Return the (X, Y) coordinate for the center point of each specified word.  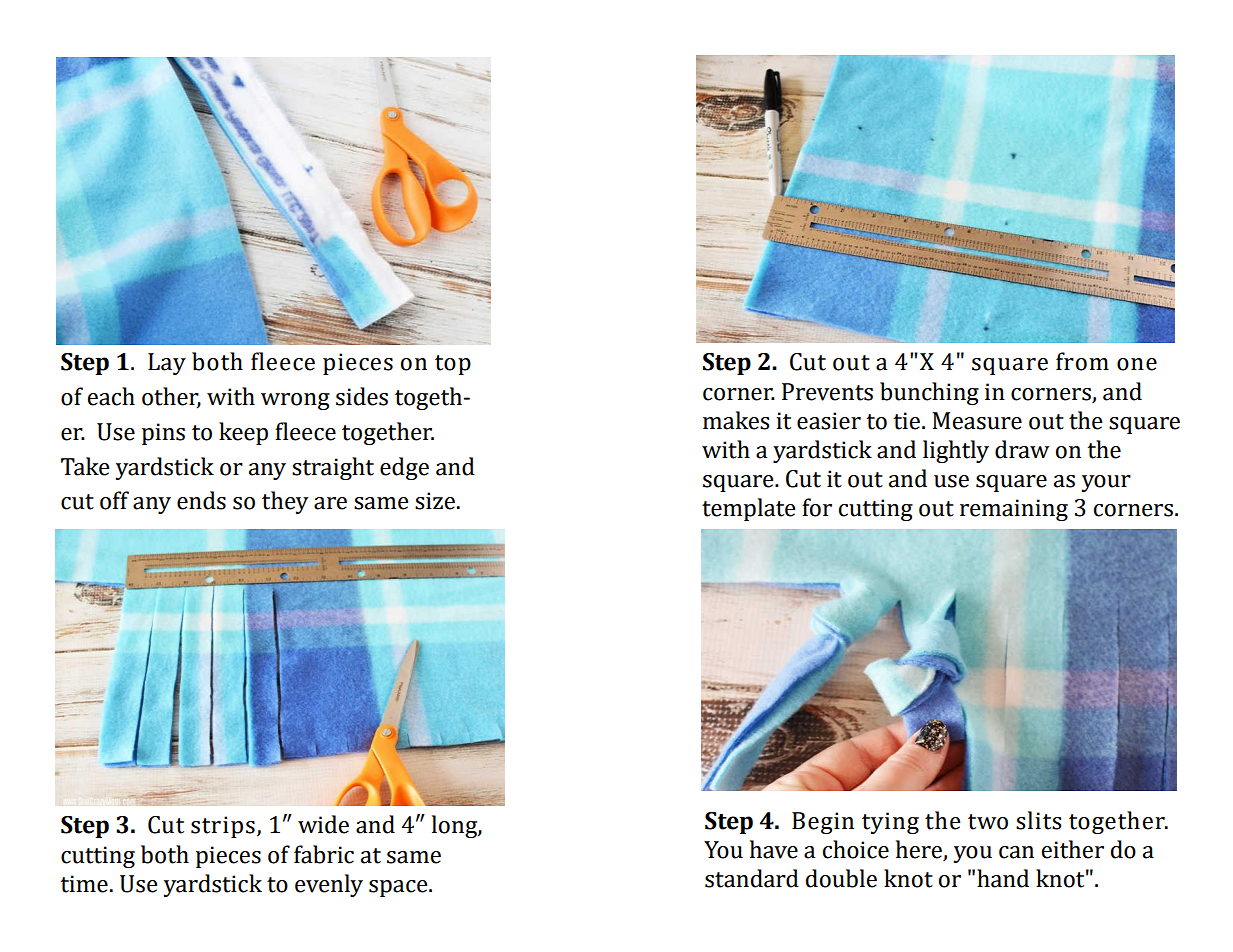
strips (223, 827)
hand (1003, 878)
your (1106, 483)
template (749, 509)
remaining (1014, 510)
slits (1038, 820)
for (817, 507)
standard (752, 878)
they (285, 502)
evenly (329, 885)
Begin (823, 823)
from (1082, 361)
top (453, 365)
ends (201, 500)
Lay (167, 364)
